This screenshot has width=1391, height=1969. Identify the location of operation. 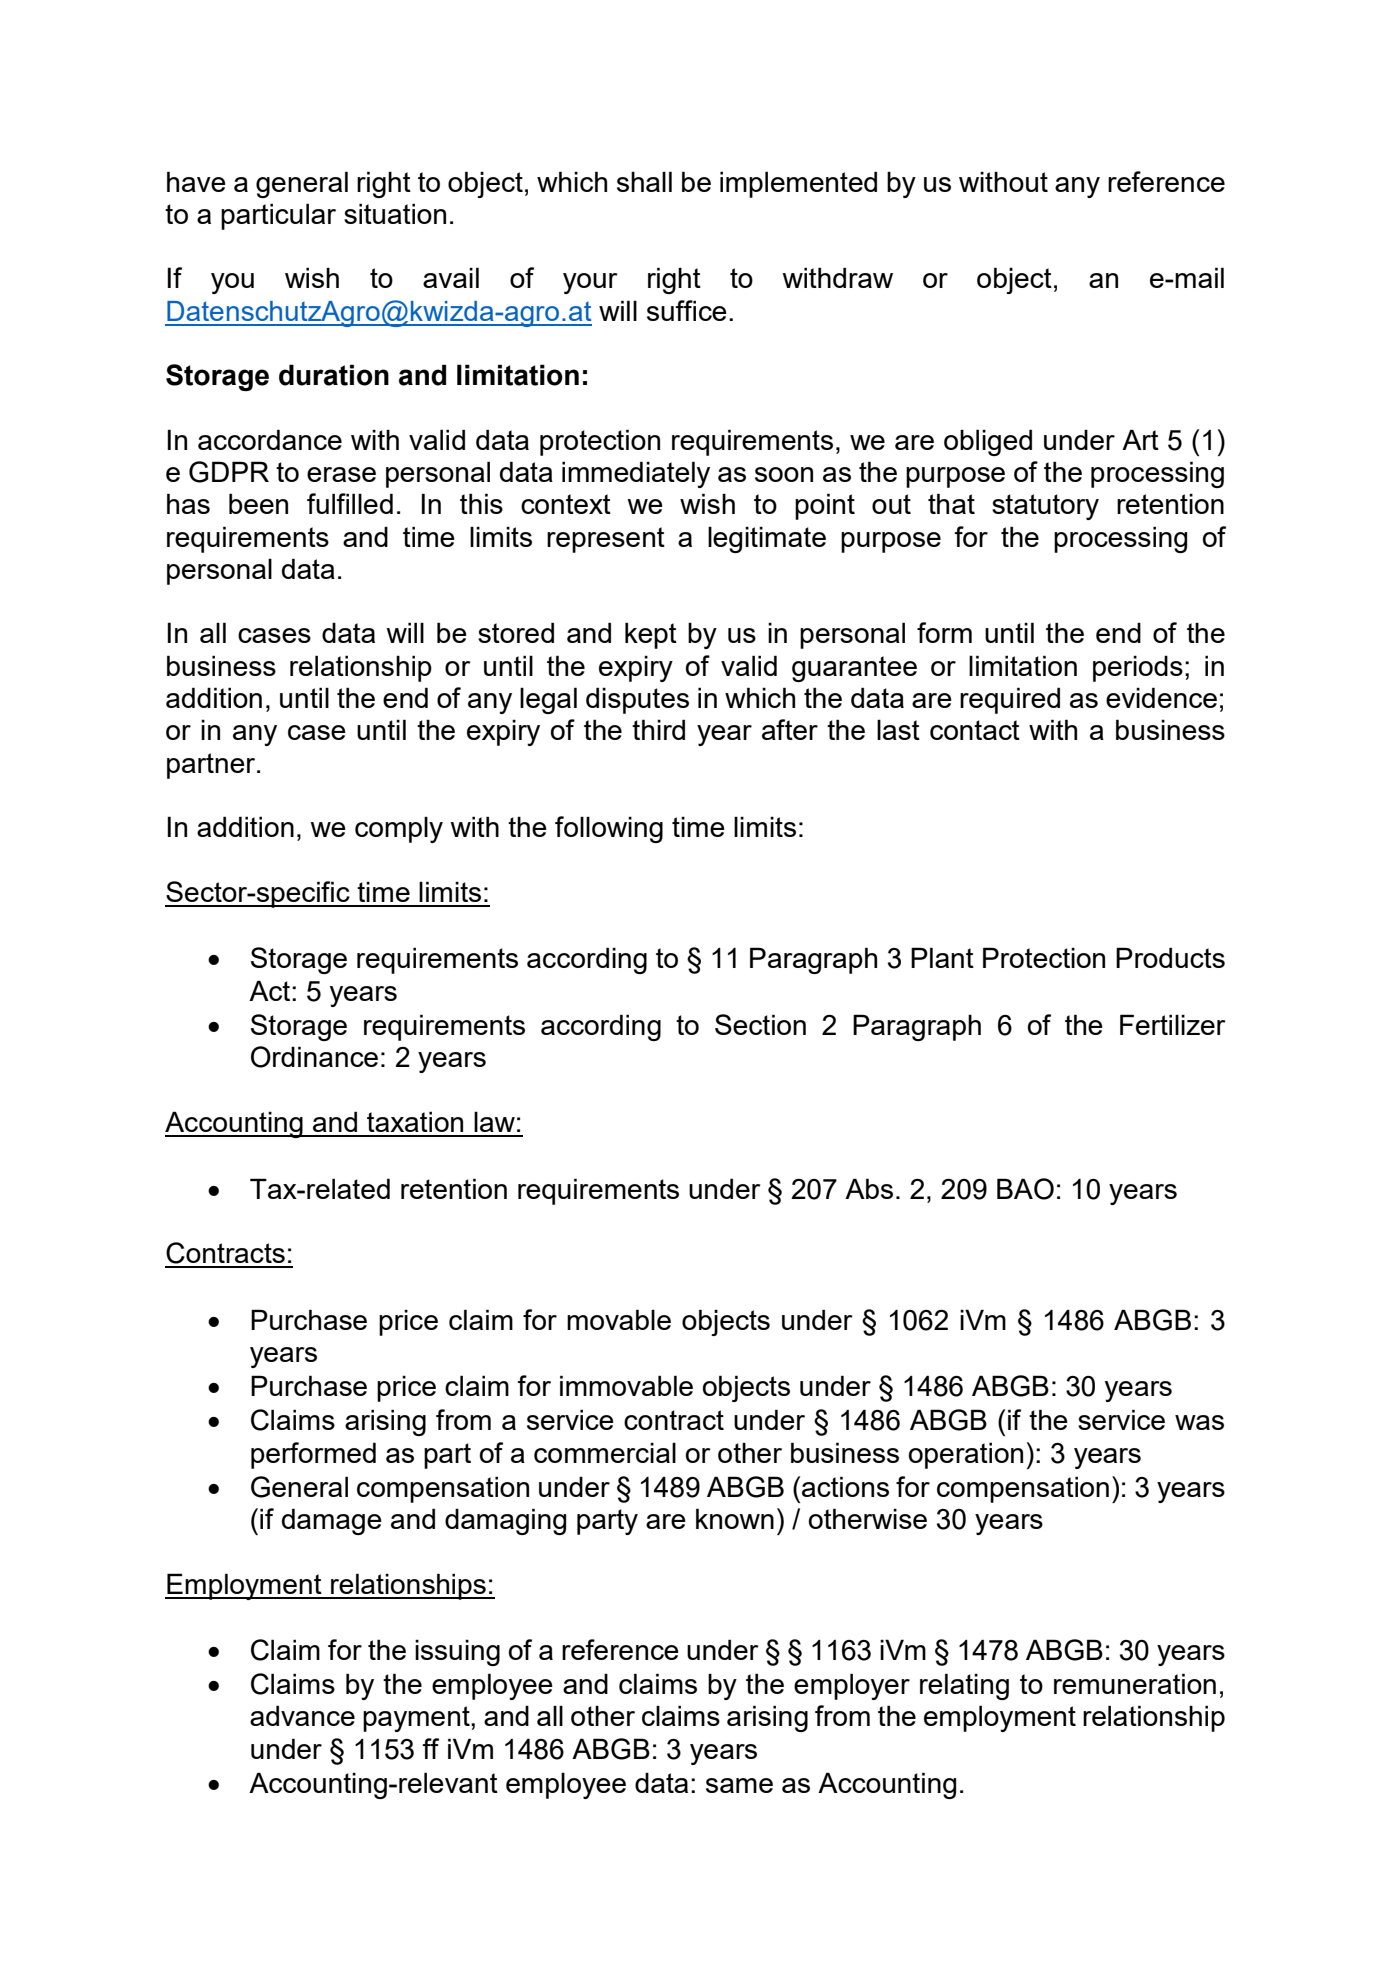
(966, 1455).
